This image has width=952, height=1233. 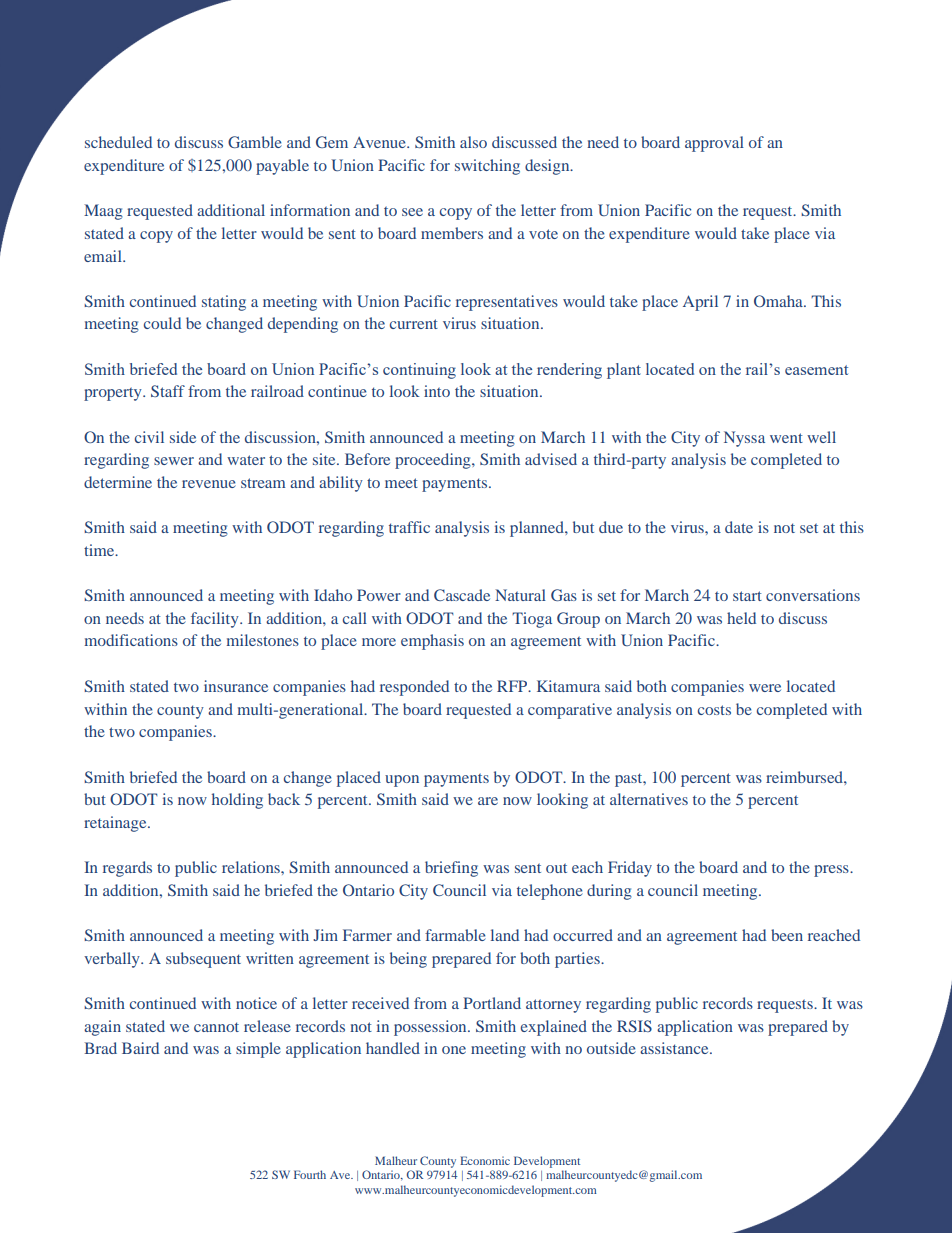 I want to click on approval, so click(x=714, y=144).
